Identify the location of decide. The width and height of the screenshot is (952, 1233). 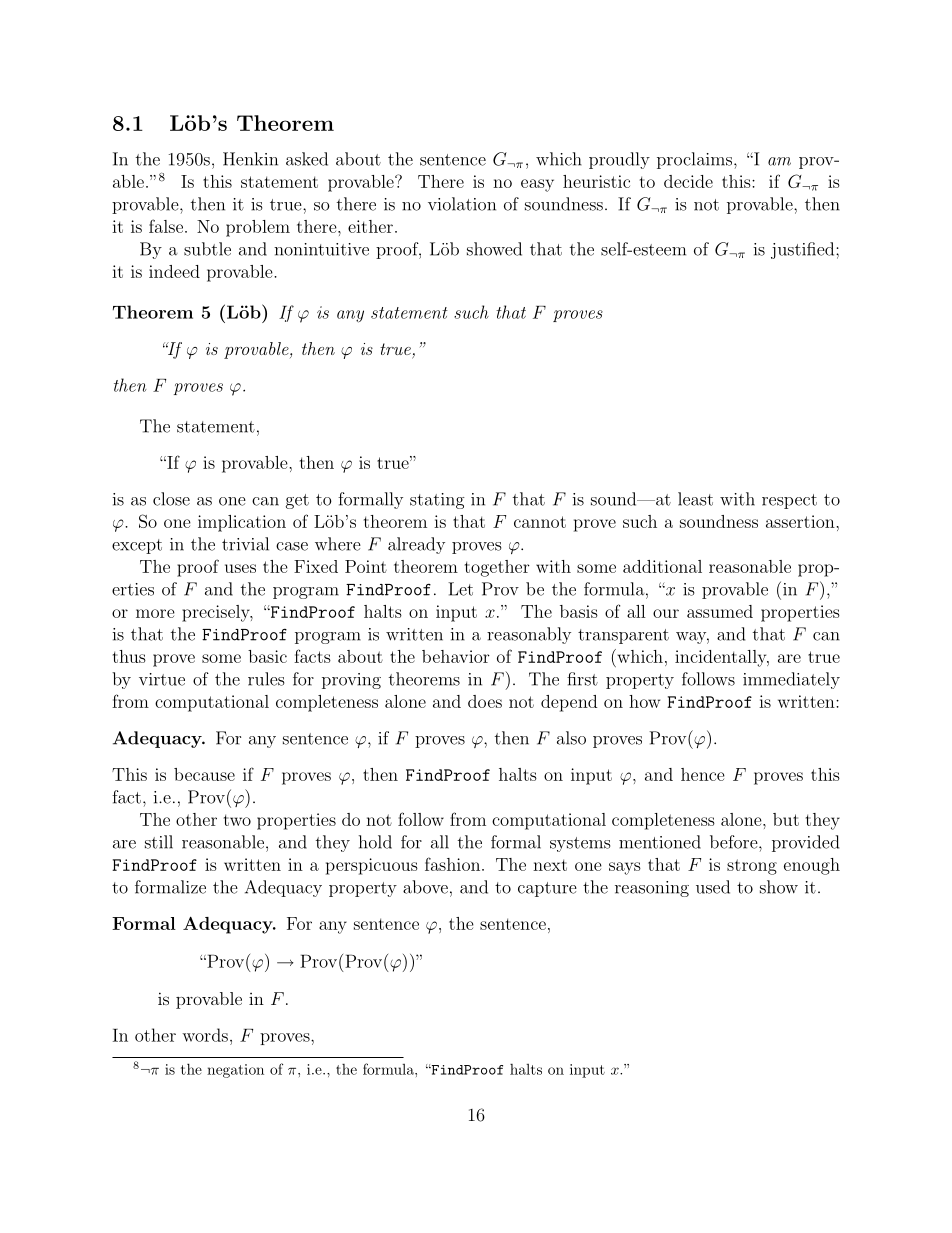
(688, 181).
